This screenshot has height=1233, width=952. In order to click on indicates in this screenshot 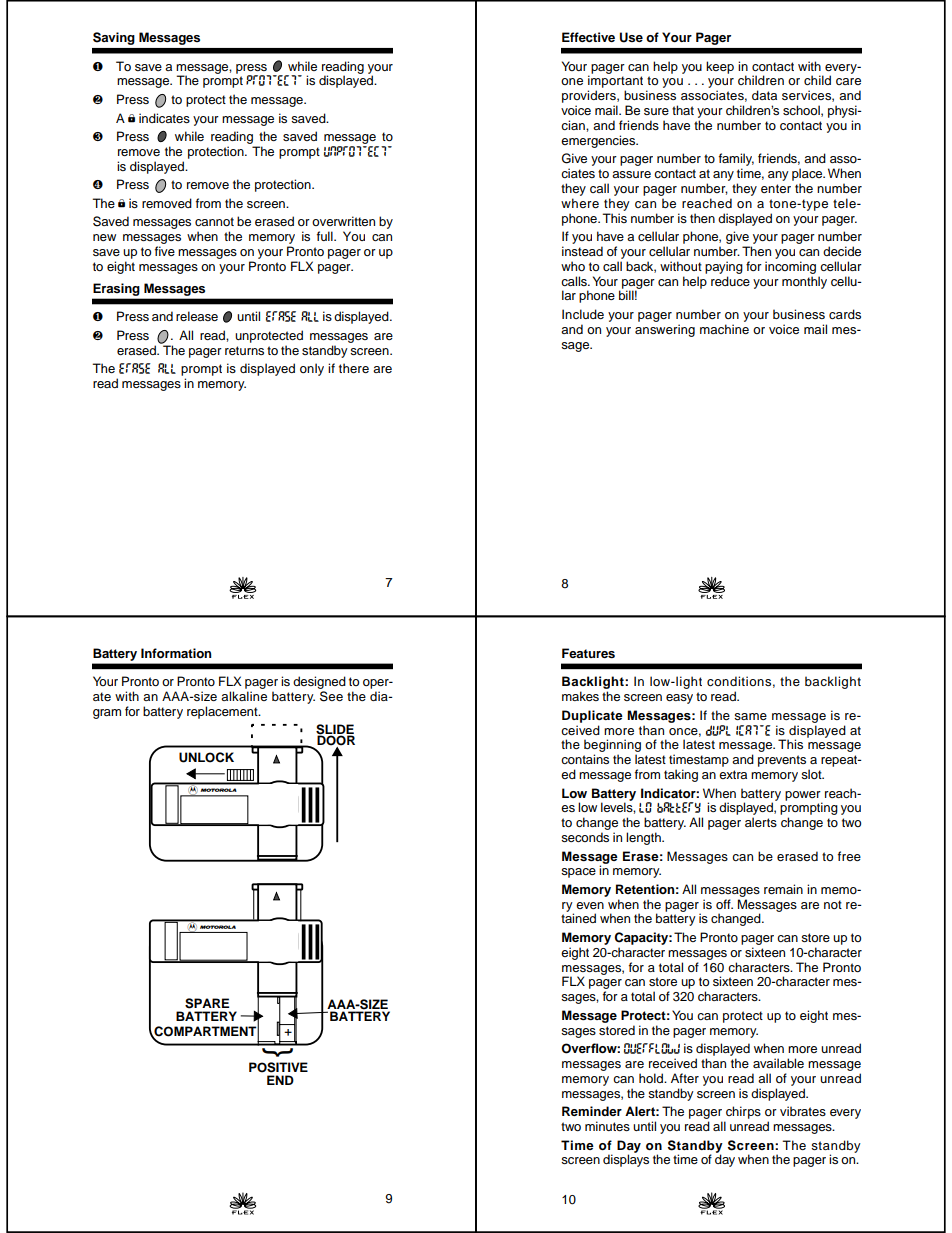, I will do `click(164, 118)`.
